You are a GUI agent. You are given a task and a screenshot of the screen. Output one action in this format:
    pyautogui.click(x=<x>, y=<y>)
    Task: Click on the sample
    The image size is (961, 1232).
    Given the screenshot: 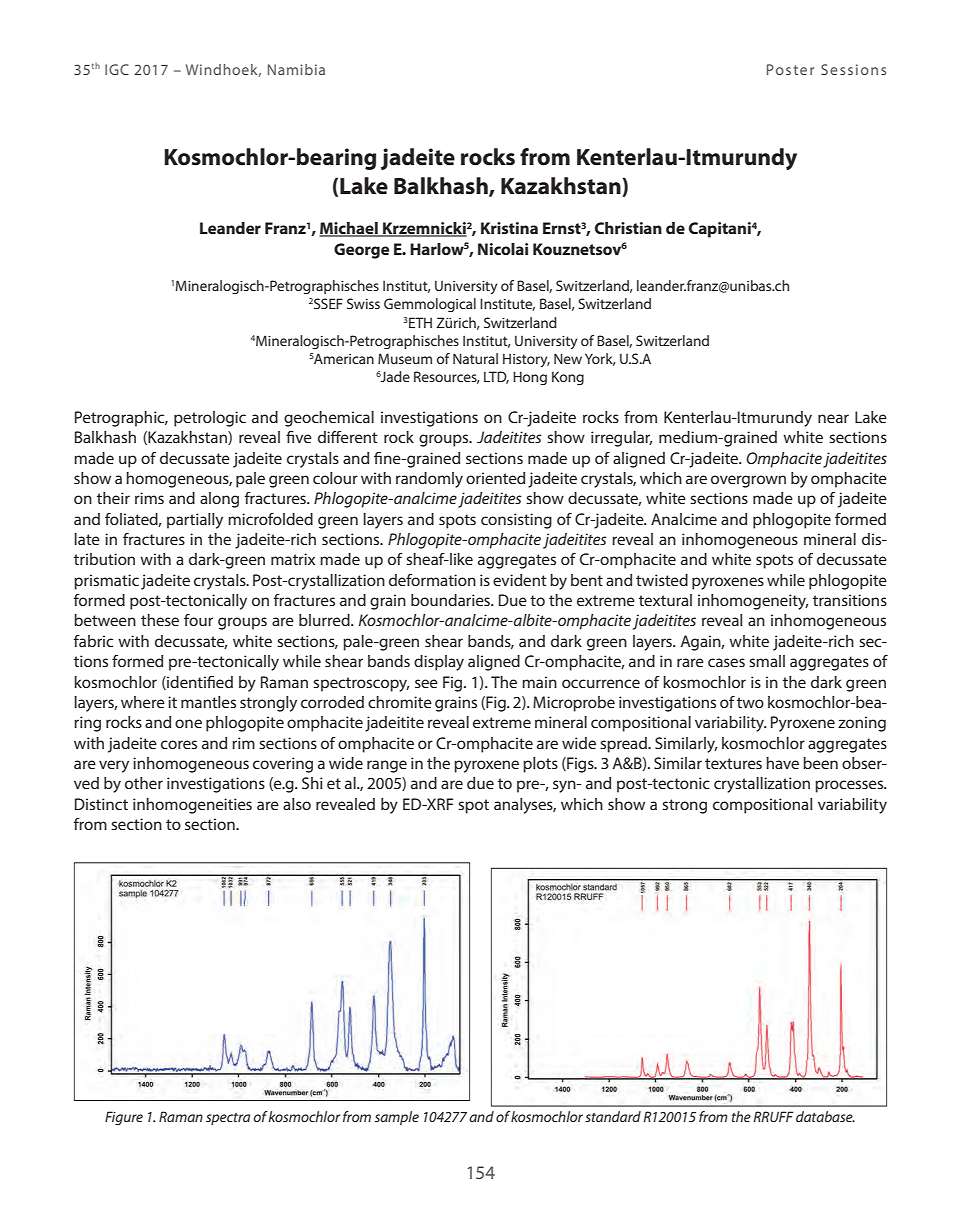 What is the action you would take?
    pyautogui.click(x=397, y=1118)
